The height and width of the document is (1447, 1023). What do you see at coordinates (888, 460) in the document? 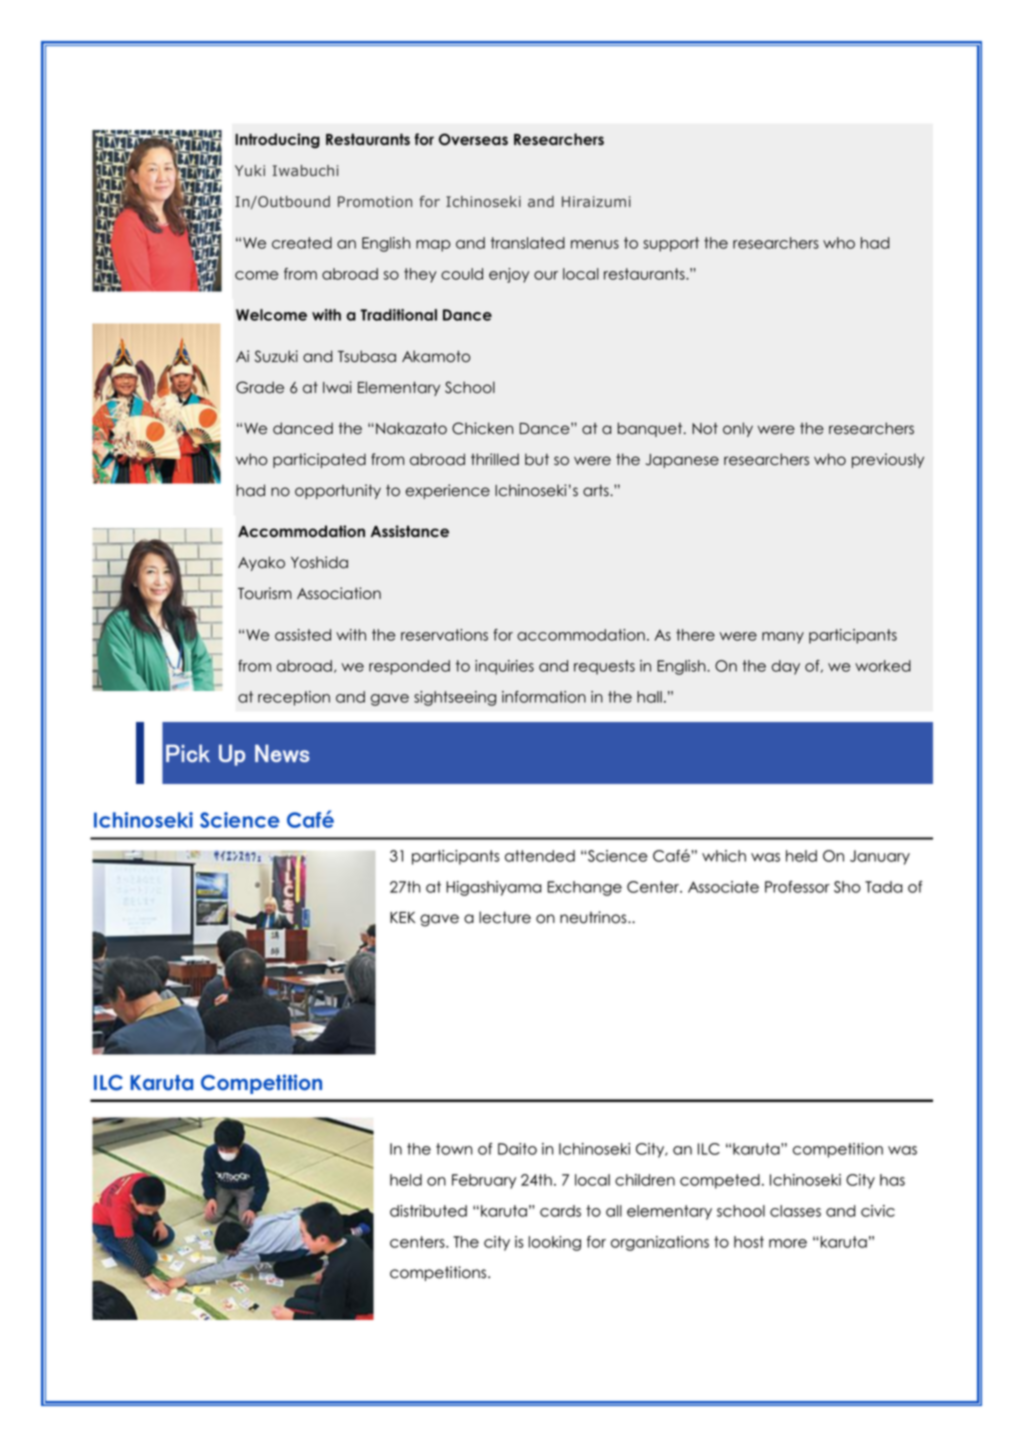
I see `previously` at bounding box center [888, 460].
